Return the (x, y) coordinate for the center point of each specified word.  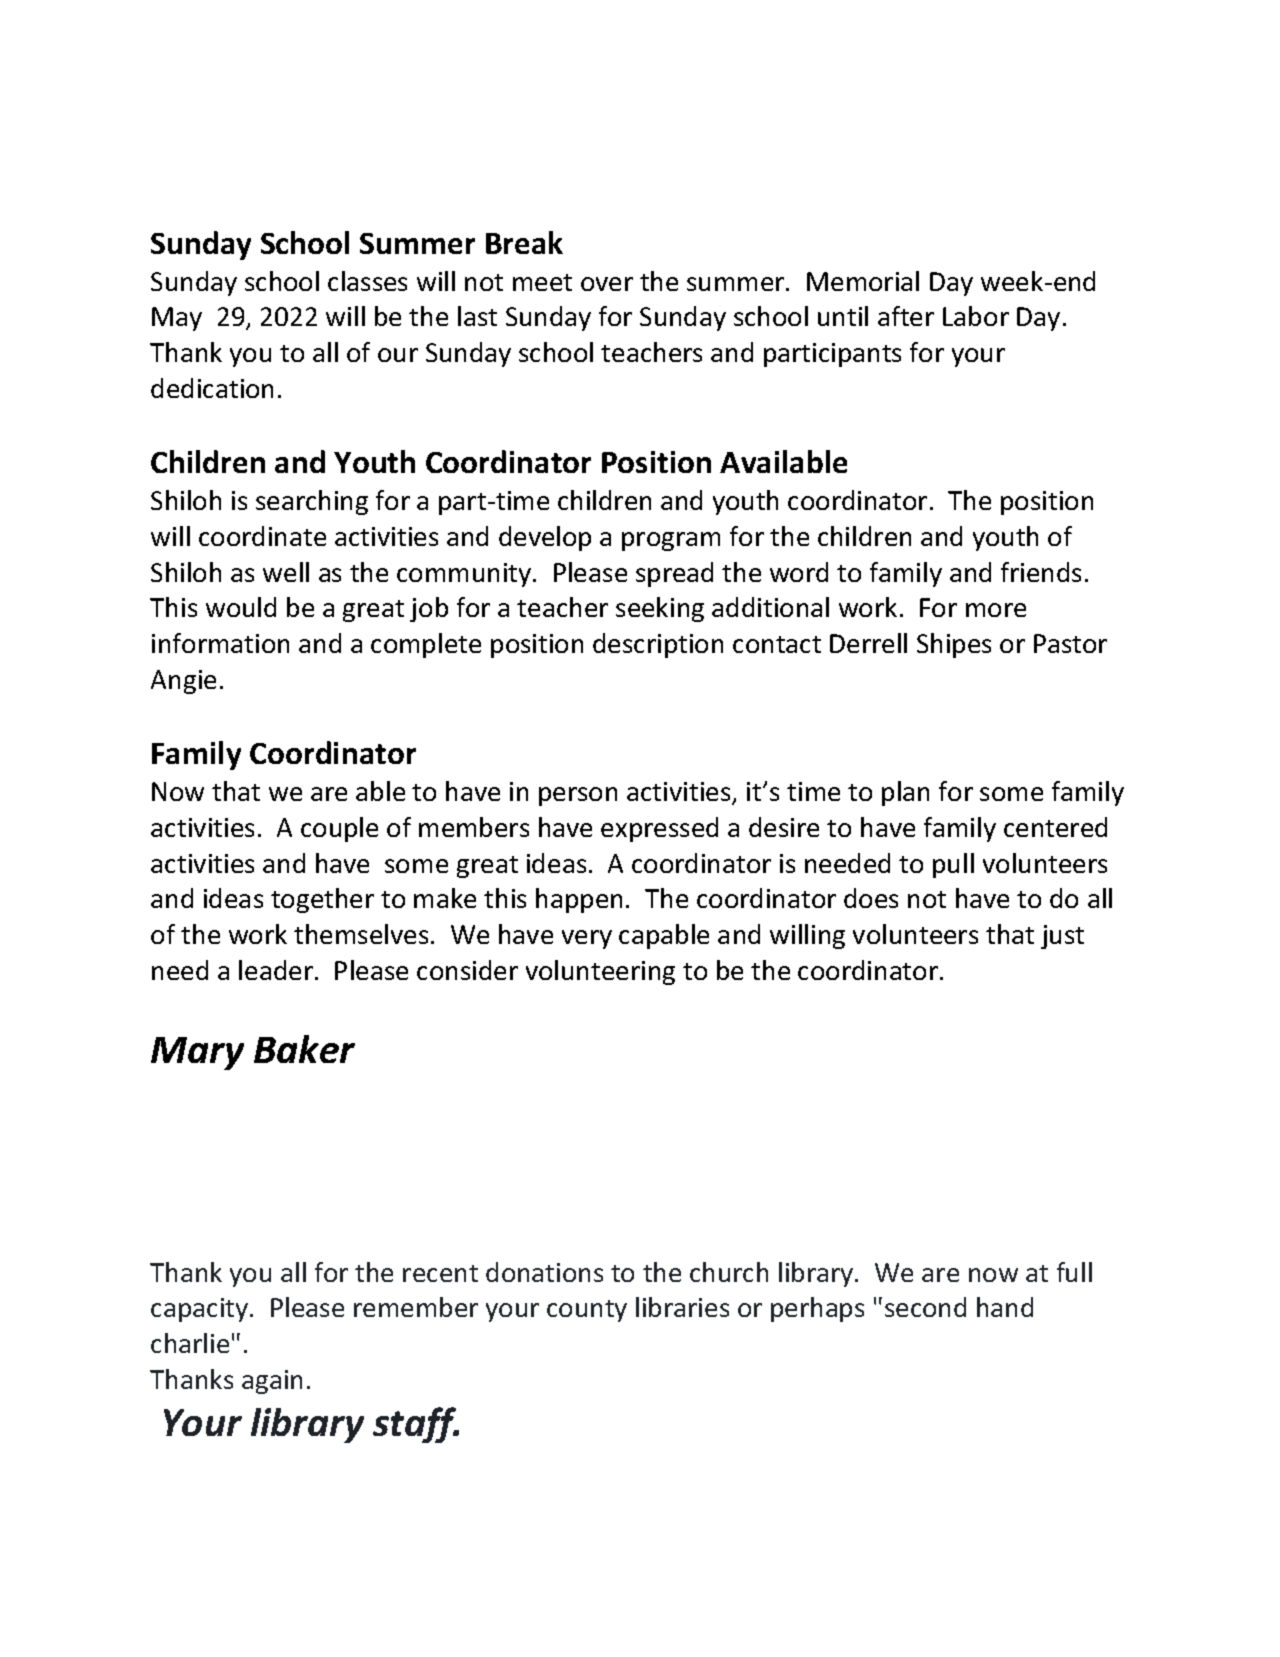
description (658, 645)
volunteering (600, 972)
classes (367, 281)
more (996, 610)
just (1062, 937)
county (587, 1311)
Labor (976, 316)
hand (1005, 1307)
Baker (304, 1049)
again (272, 1382)
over (607, 284)
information (220, 643)
